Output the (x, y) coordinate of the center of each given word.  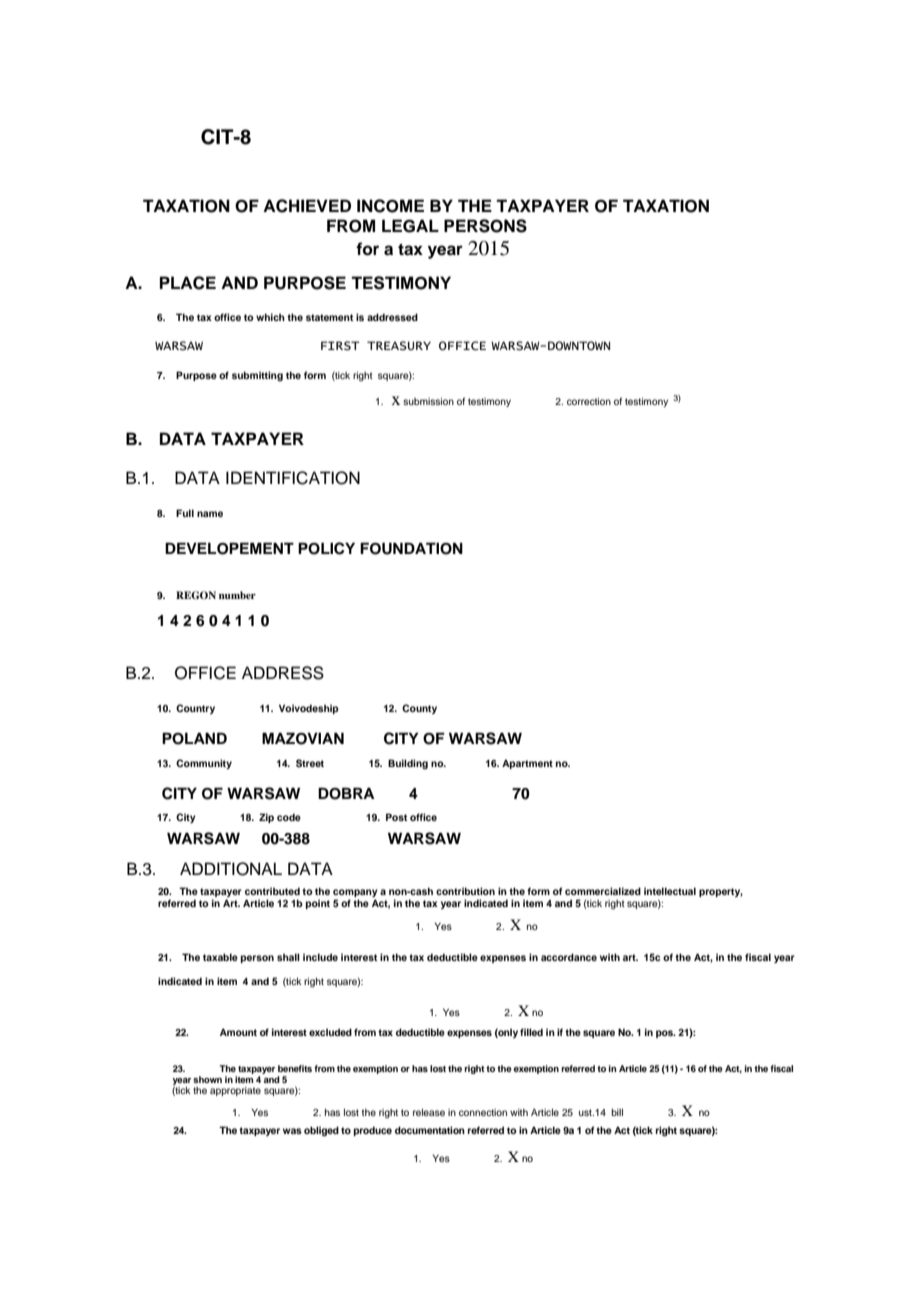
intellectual (670, 891)
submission (428, 401)
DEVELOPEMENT (229, 548)
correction (589, 401)
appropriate (235, 1091)
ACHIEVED (307, 206)
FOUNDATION (411, 548)
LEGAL (410, 226)
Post (396, 817)
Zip (266, 818)
